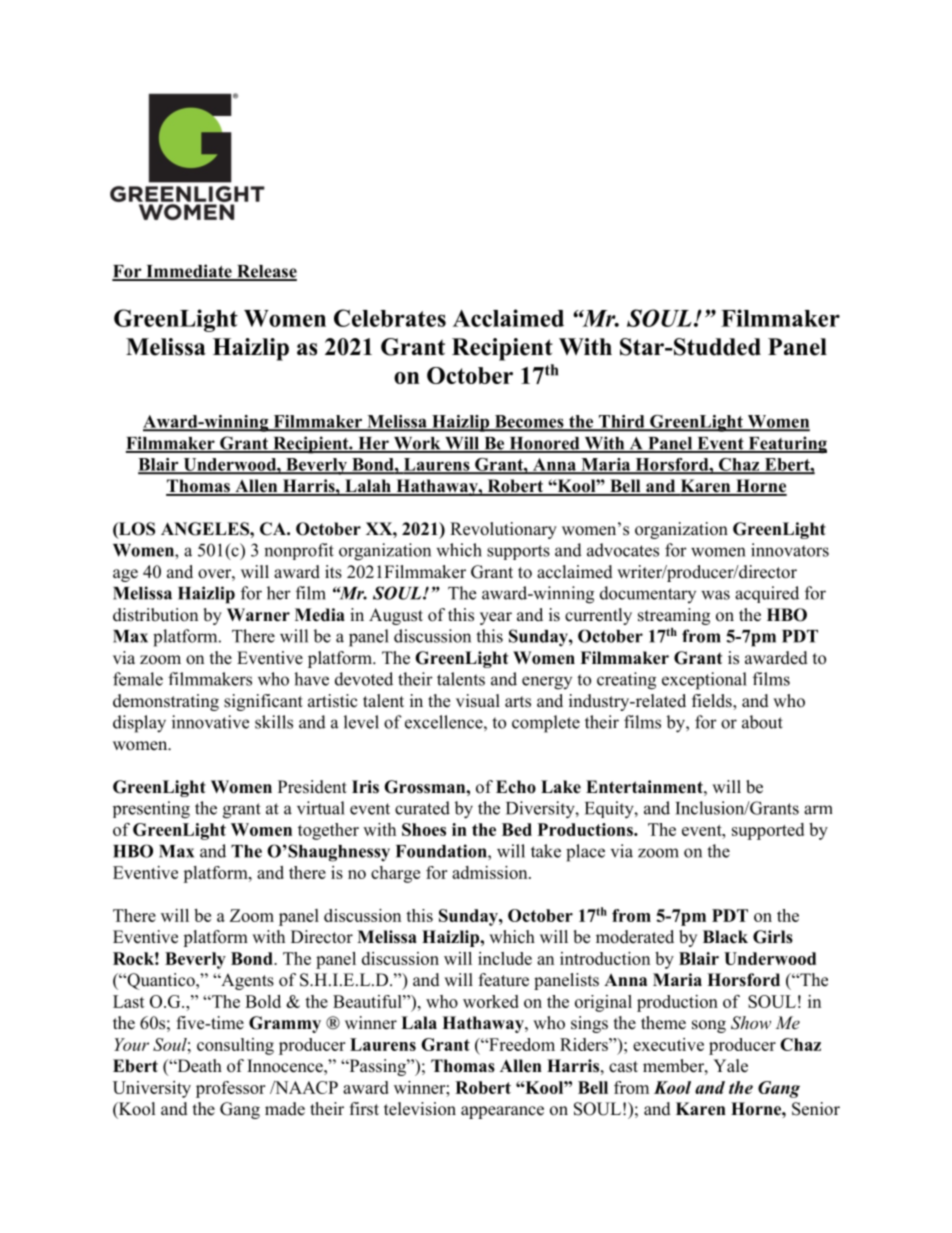 This screenshot has height=1233, width=952. I want to click on Third, so click(621, 422).
